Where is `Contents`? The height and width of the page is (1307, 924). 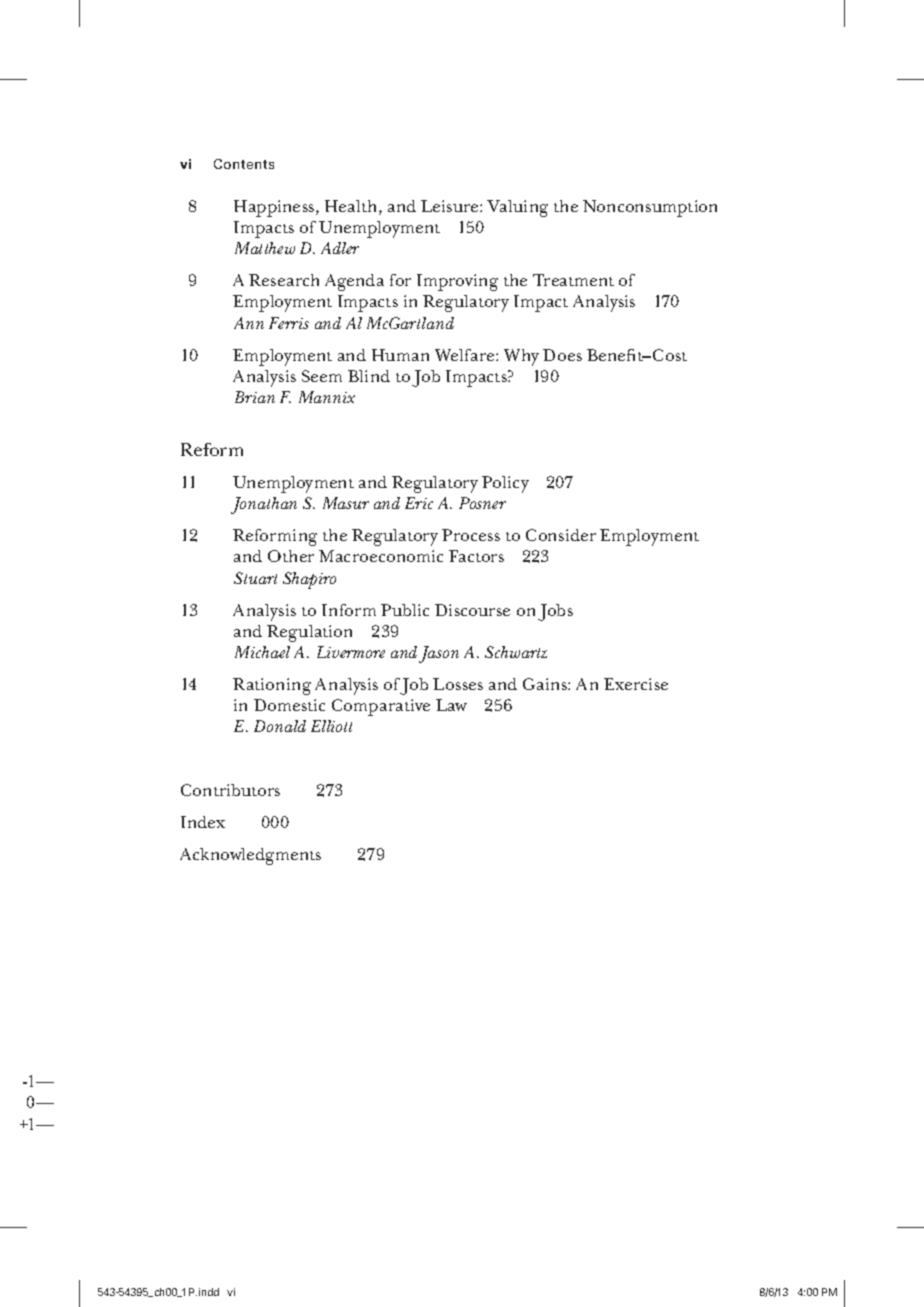
Contents is located at coordinates (244, 164).
